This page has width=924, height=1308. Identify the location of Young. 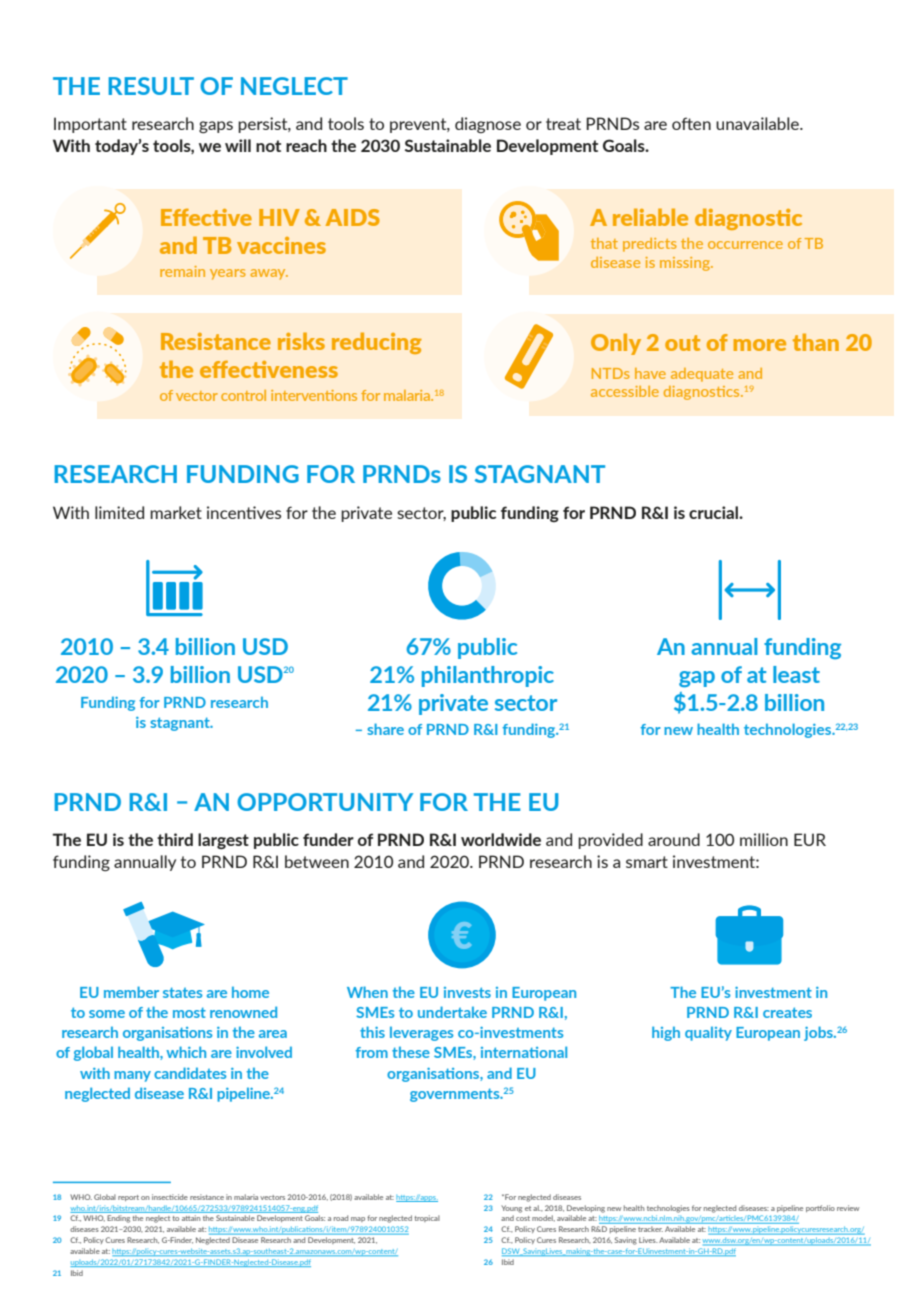
(511, 1209).
